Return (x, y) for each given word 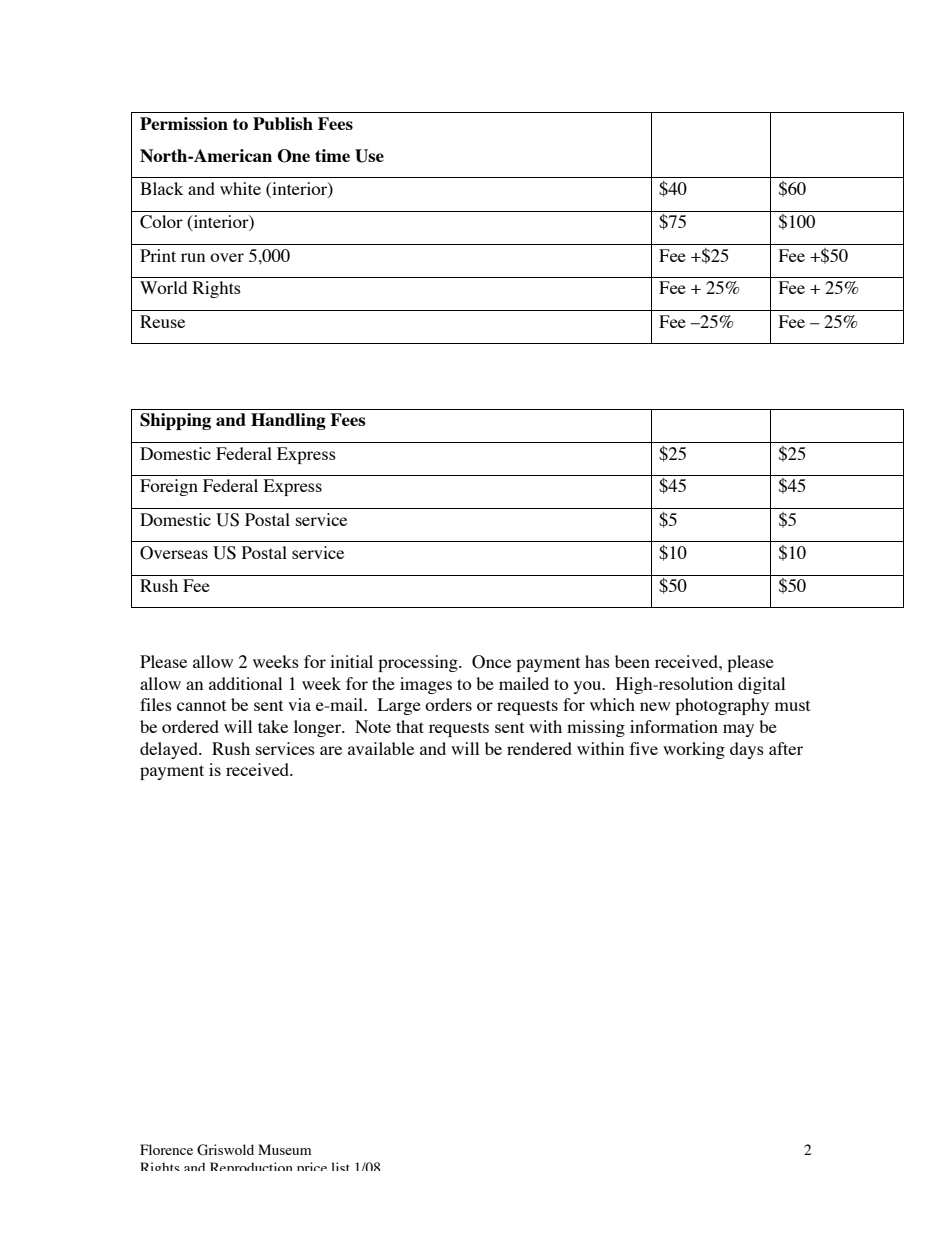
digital (761, 685)
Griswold (225, 1150)
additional (245, 683)
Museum (284, 1149)
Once (491, 662)
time (332, 155)
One (294, 156)
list (340, 1166)
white (240, 188)
